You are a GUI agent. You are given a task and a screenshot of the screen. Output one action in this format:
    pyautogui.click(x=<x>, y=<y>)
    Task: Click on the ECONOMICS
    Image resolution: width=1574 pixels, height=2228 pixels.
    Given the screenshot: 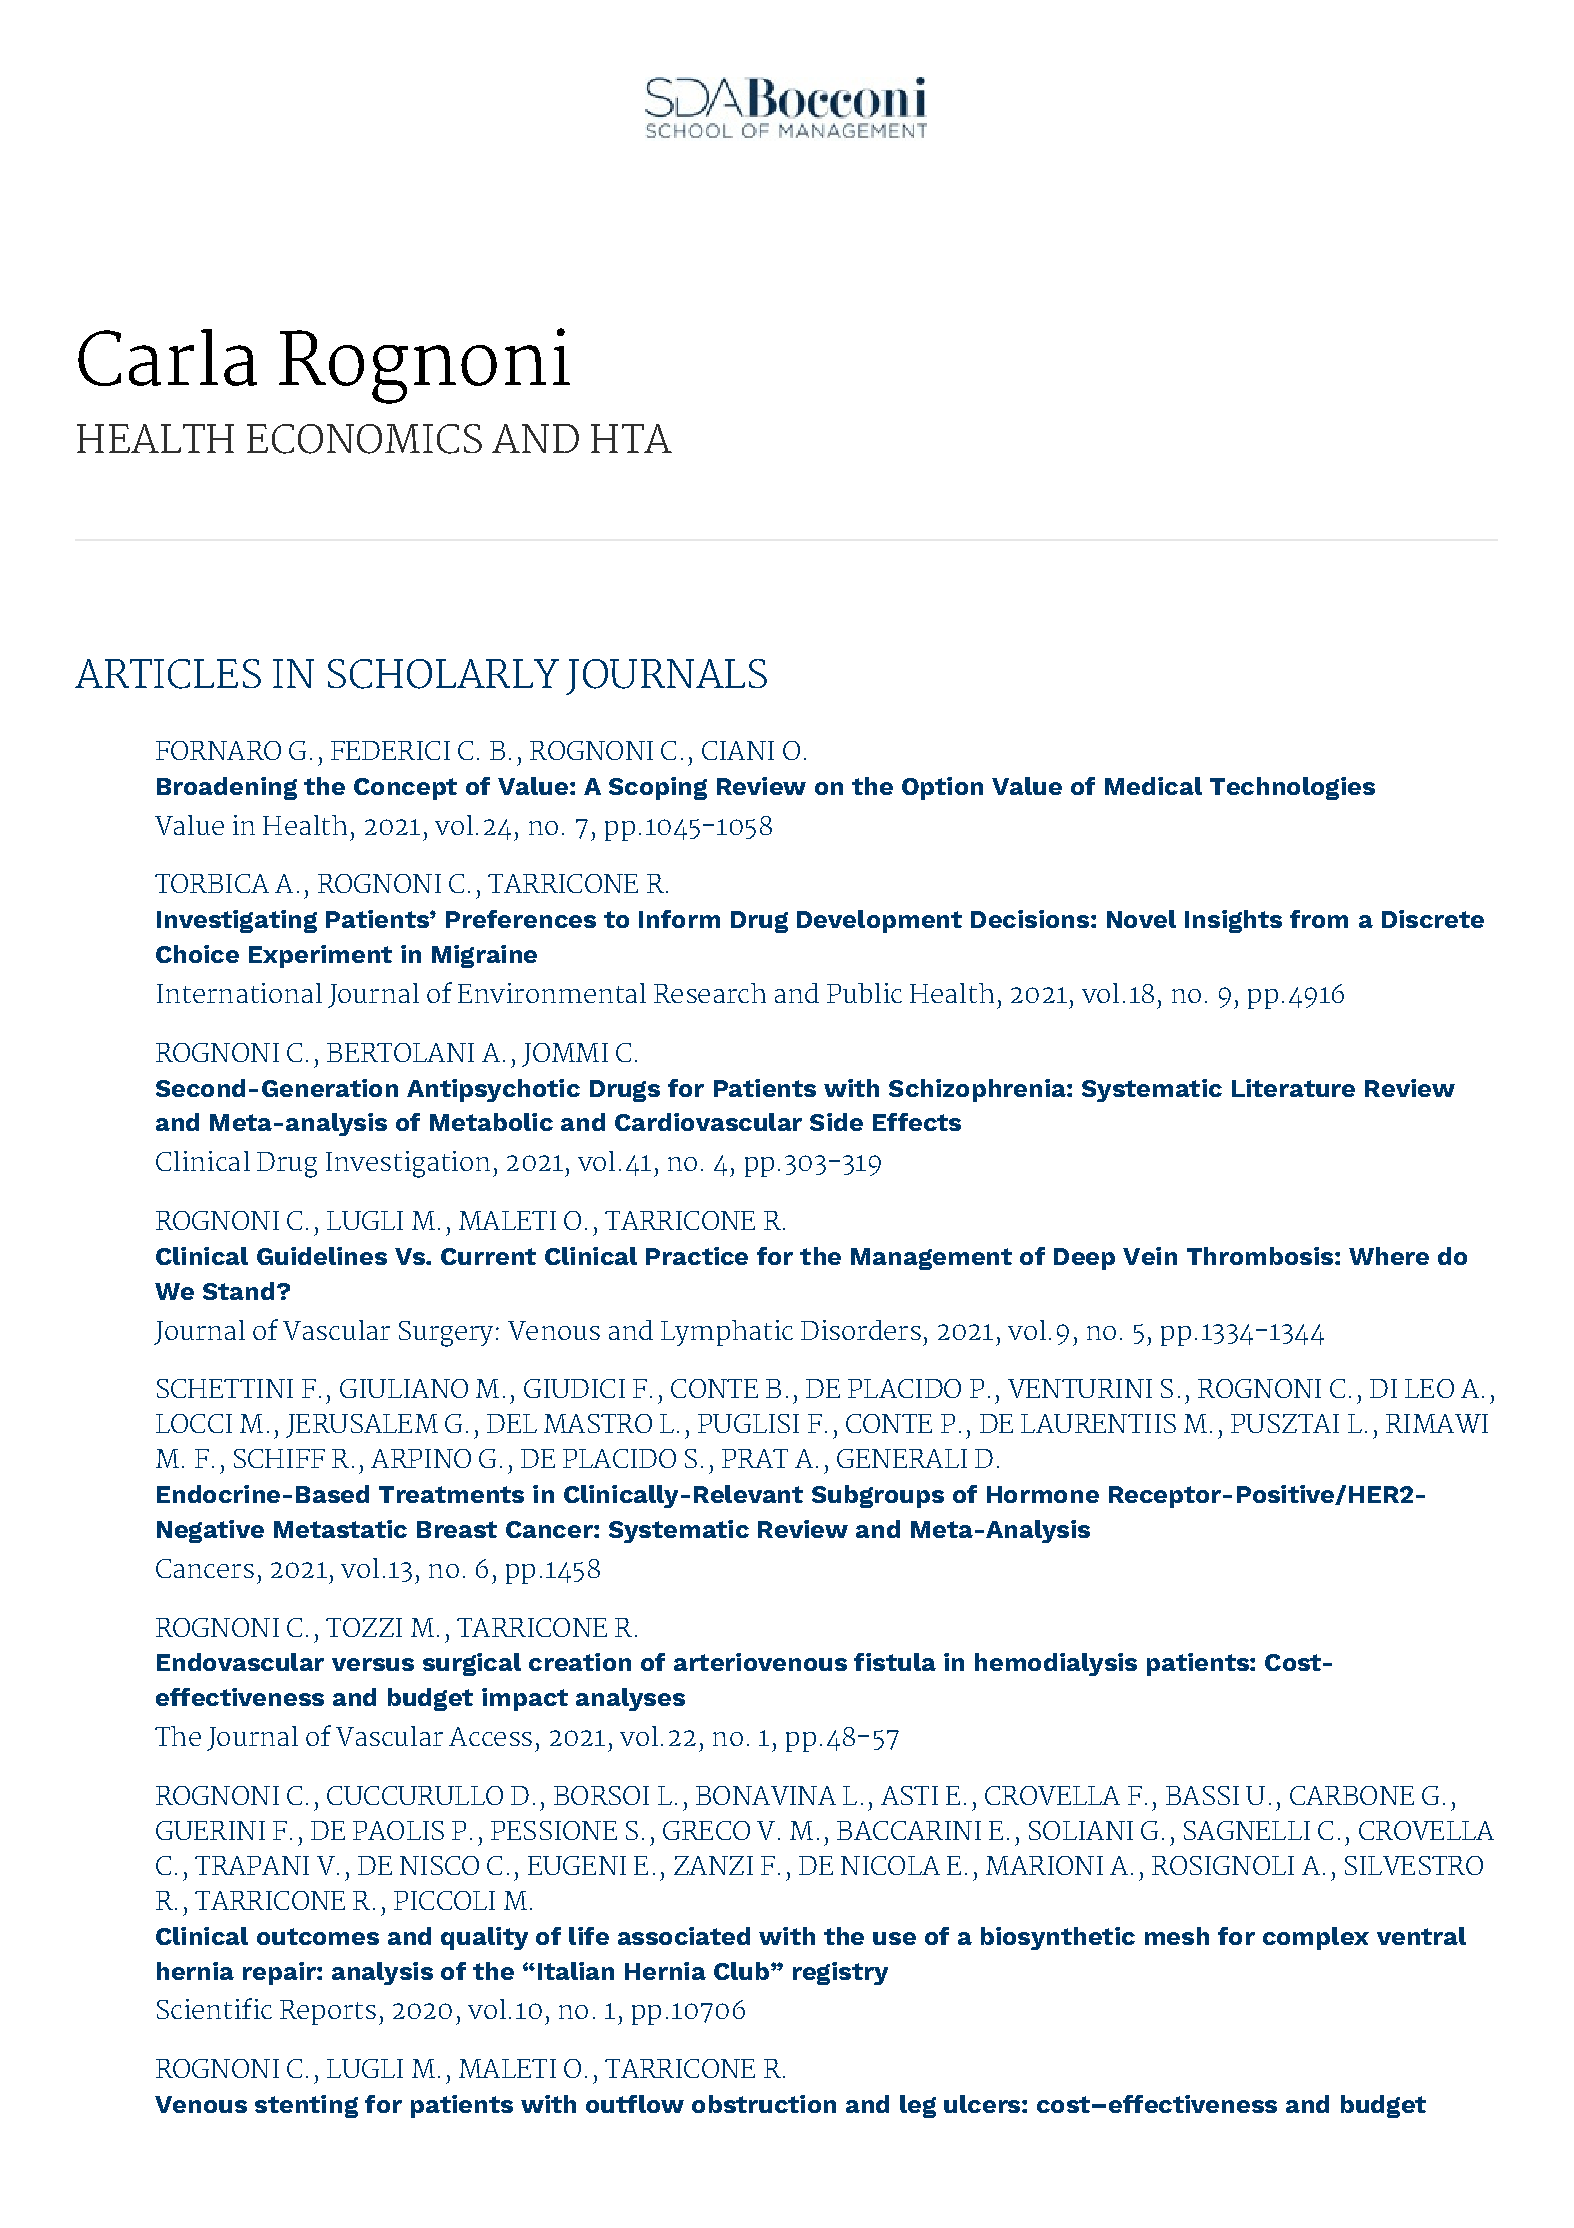 What is the action you would take?
    pyautogui.click(x=364, y=439)
